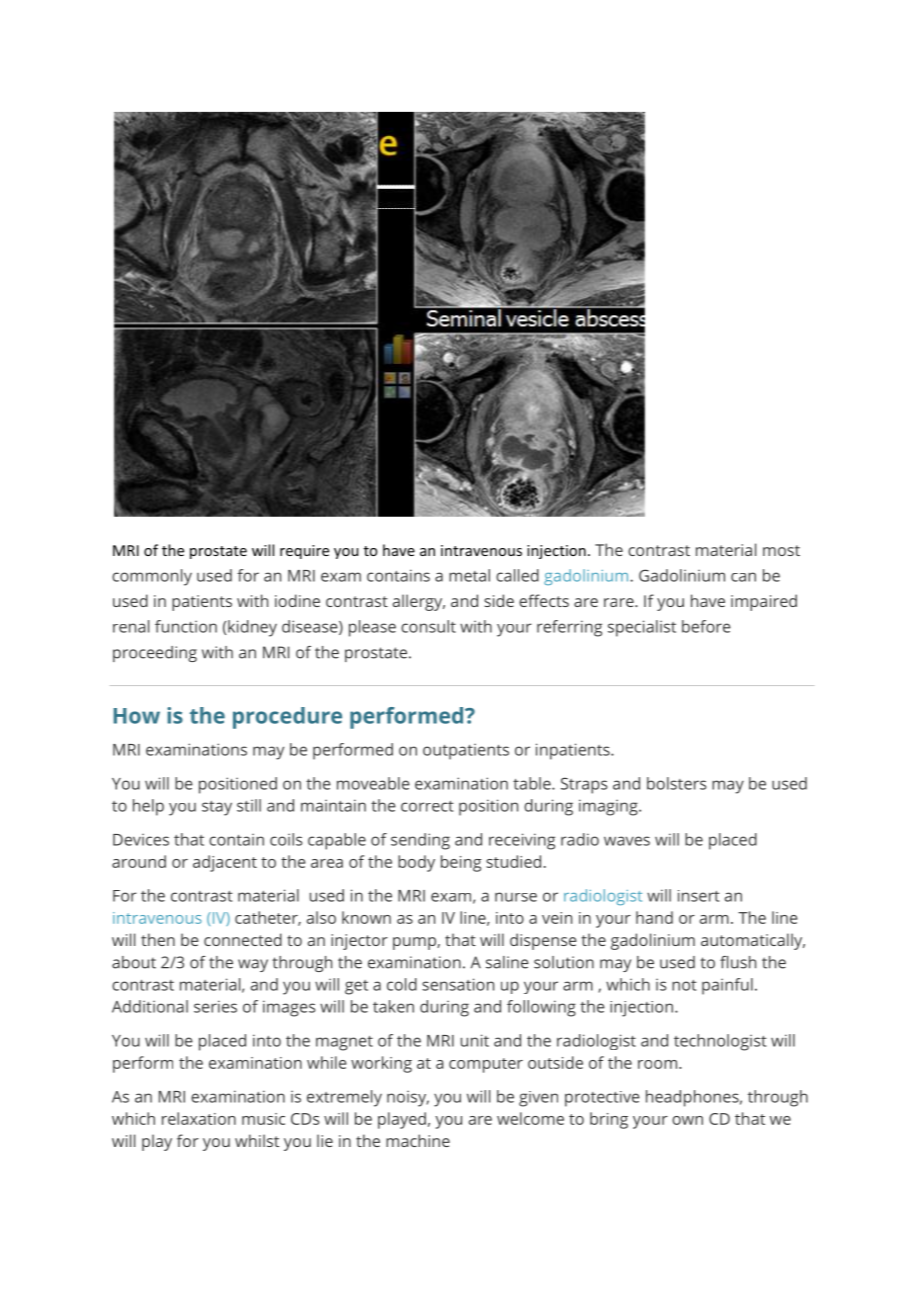  What do you see at coordinates (609, 1120) in the page?
I see `bring` at bounding box center [609, 1120].
